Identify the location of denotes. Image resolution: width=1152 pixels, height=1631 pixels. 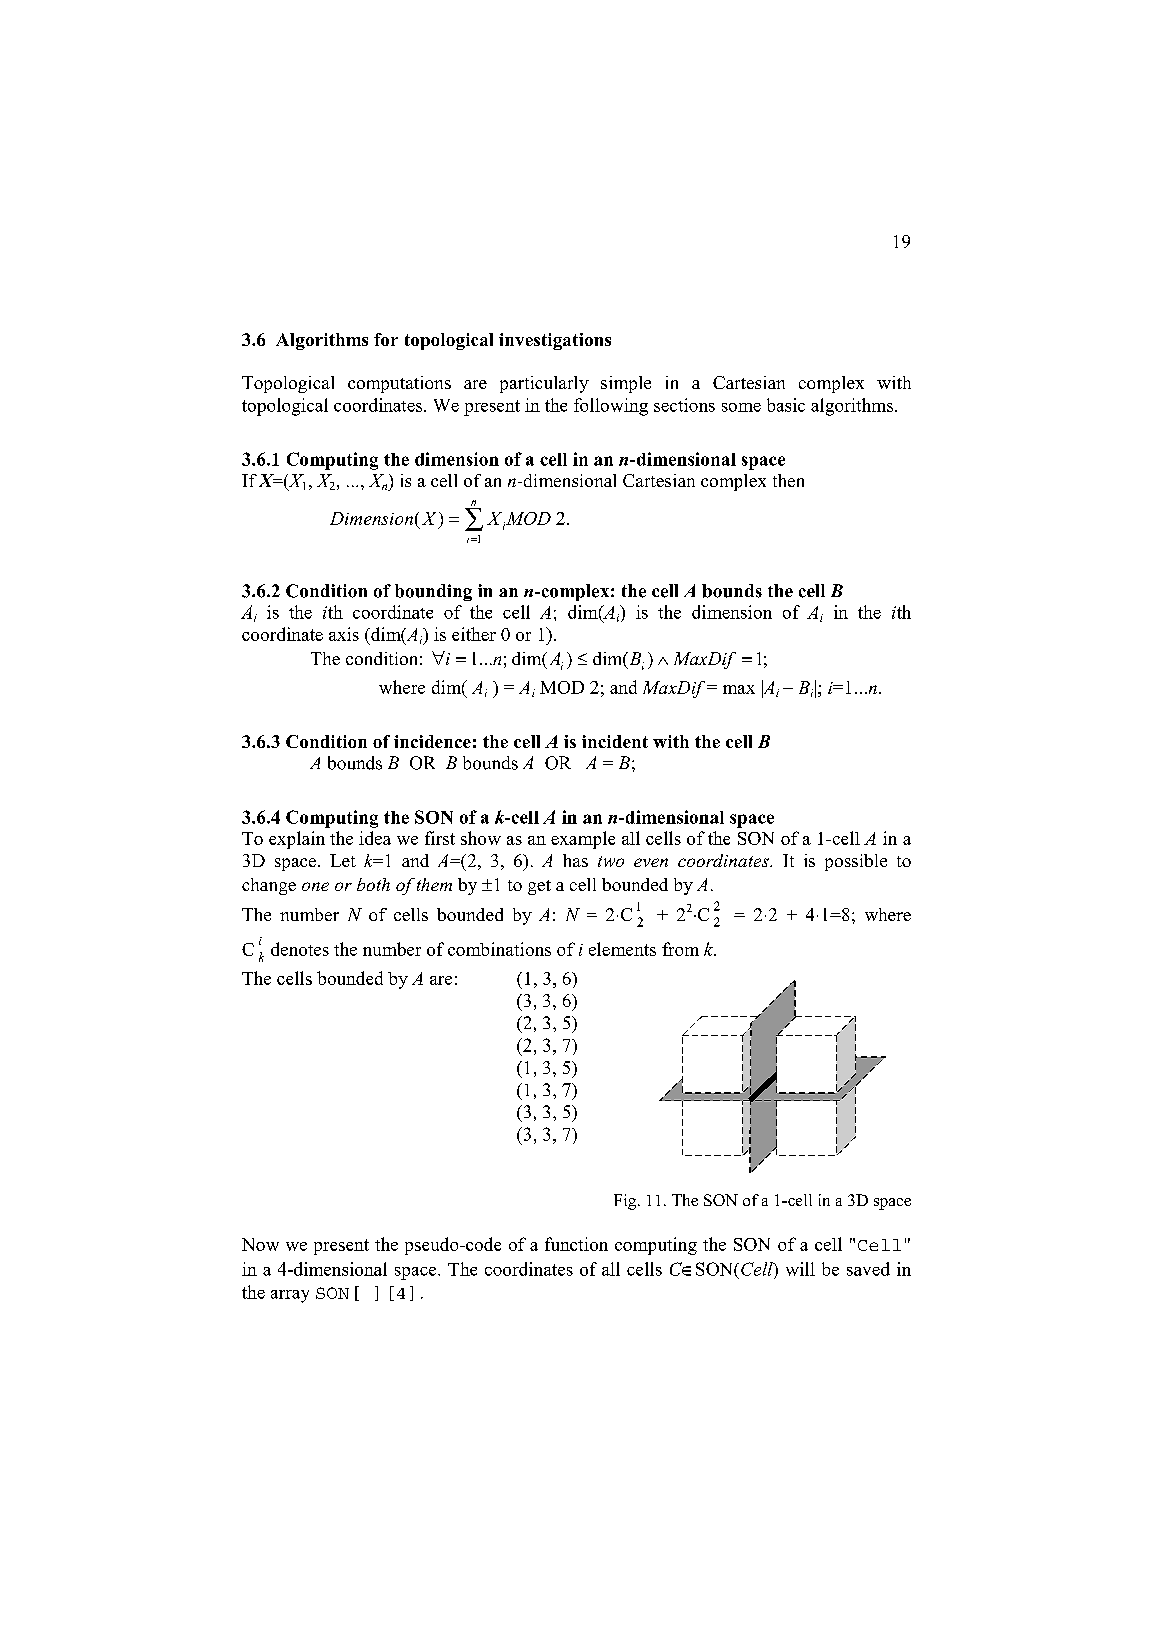
(300, 949).
